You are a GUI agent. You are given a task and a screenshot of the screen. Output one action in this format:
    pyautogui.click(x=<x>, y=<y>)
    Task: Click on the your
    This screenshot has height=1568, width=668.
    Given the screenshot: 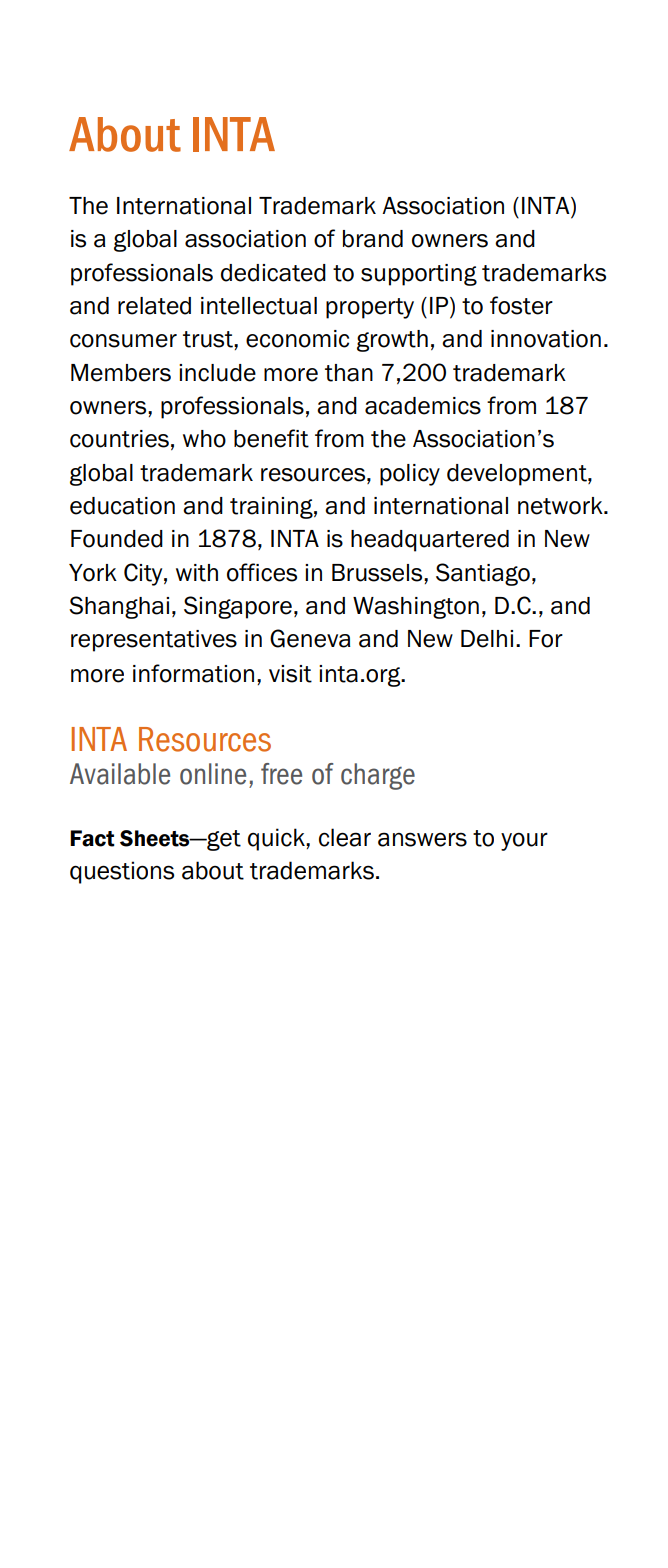 What is the action you would take?
    pyautogui.click(x=524, y=841)
